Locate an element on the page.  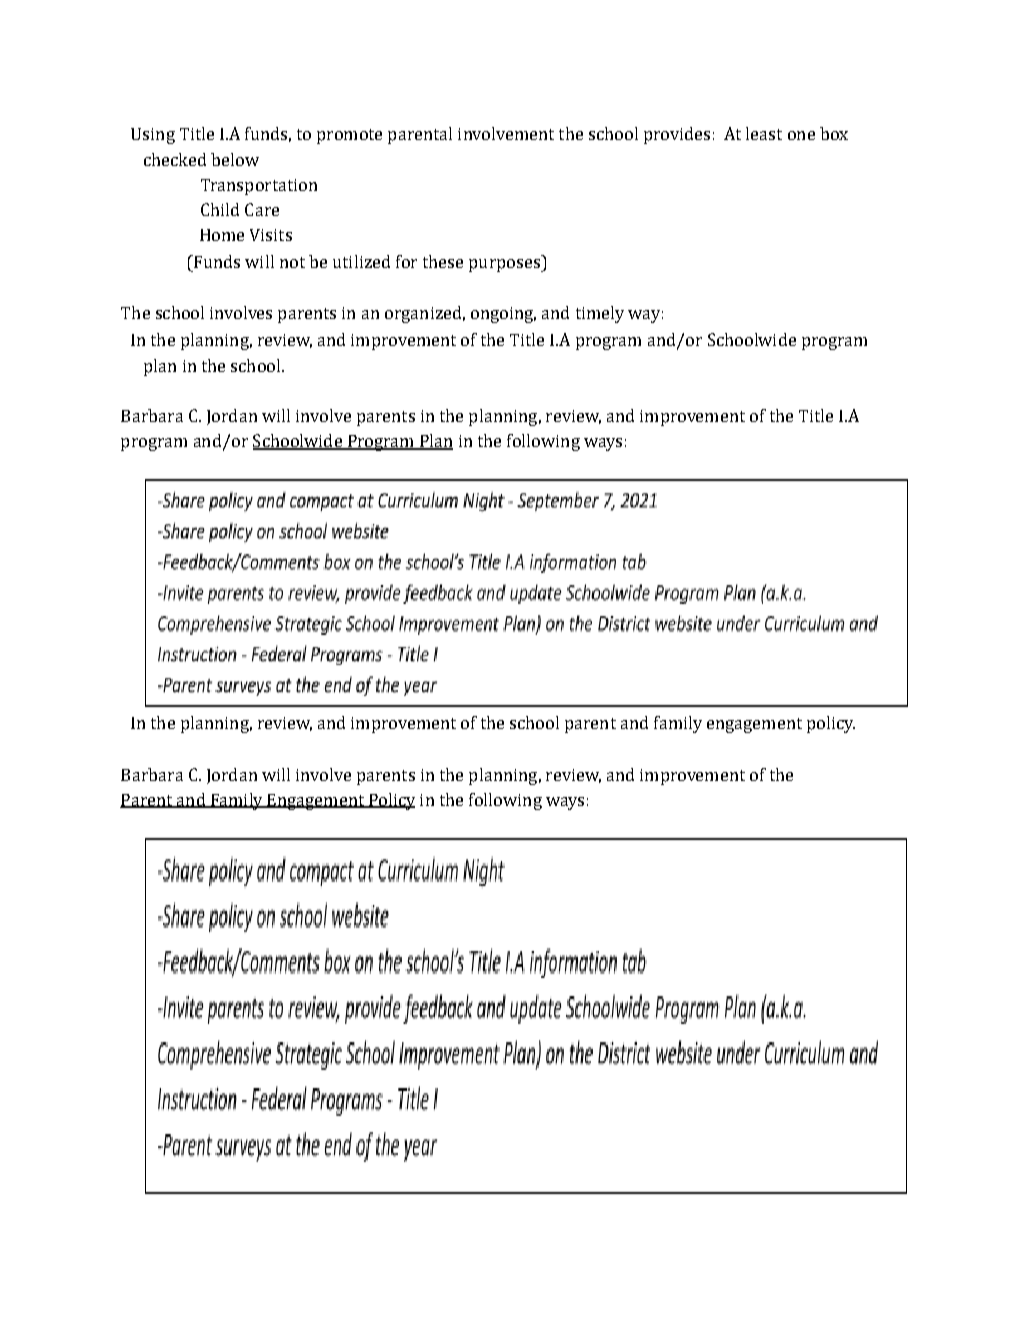
promote is located at coordinates (349, 136).
